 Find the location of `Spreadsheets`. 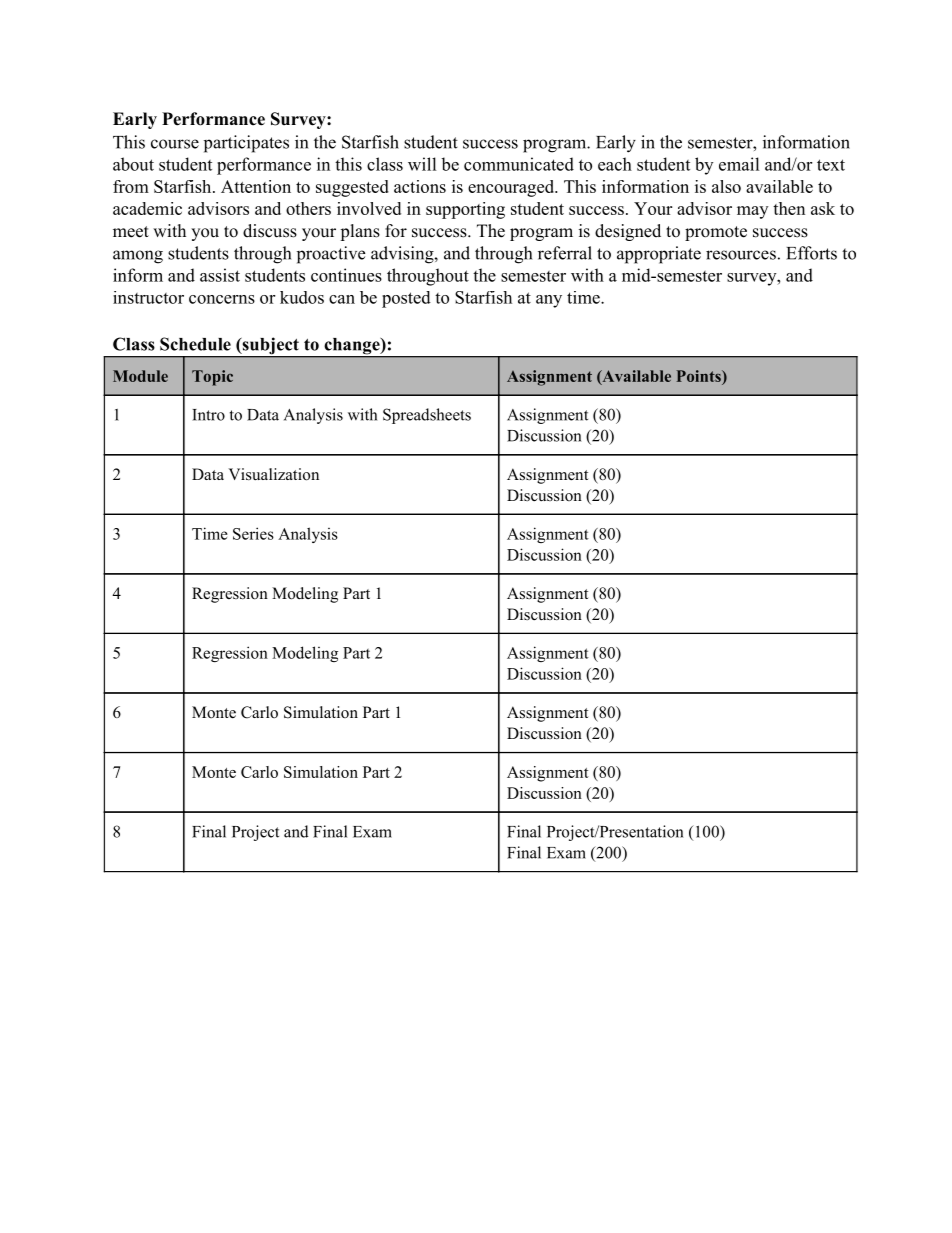

Spreadsheets is located at coordinates (427, 416).
